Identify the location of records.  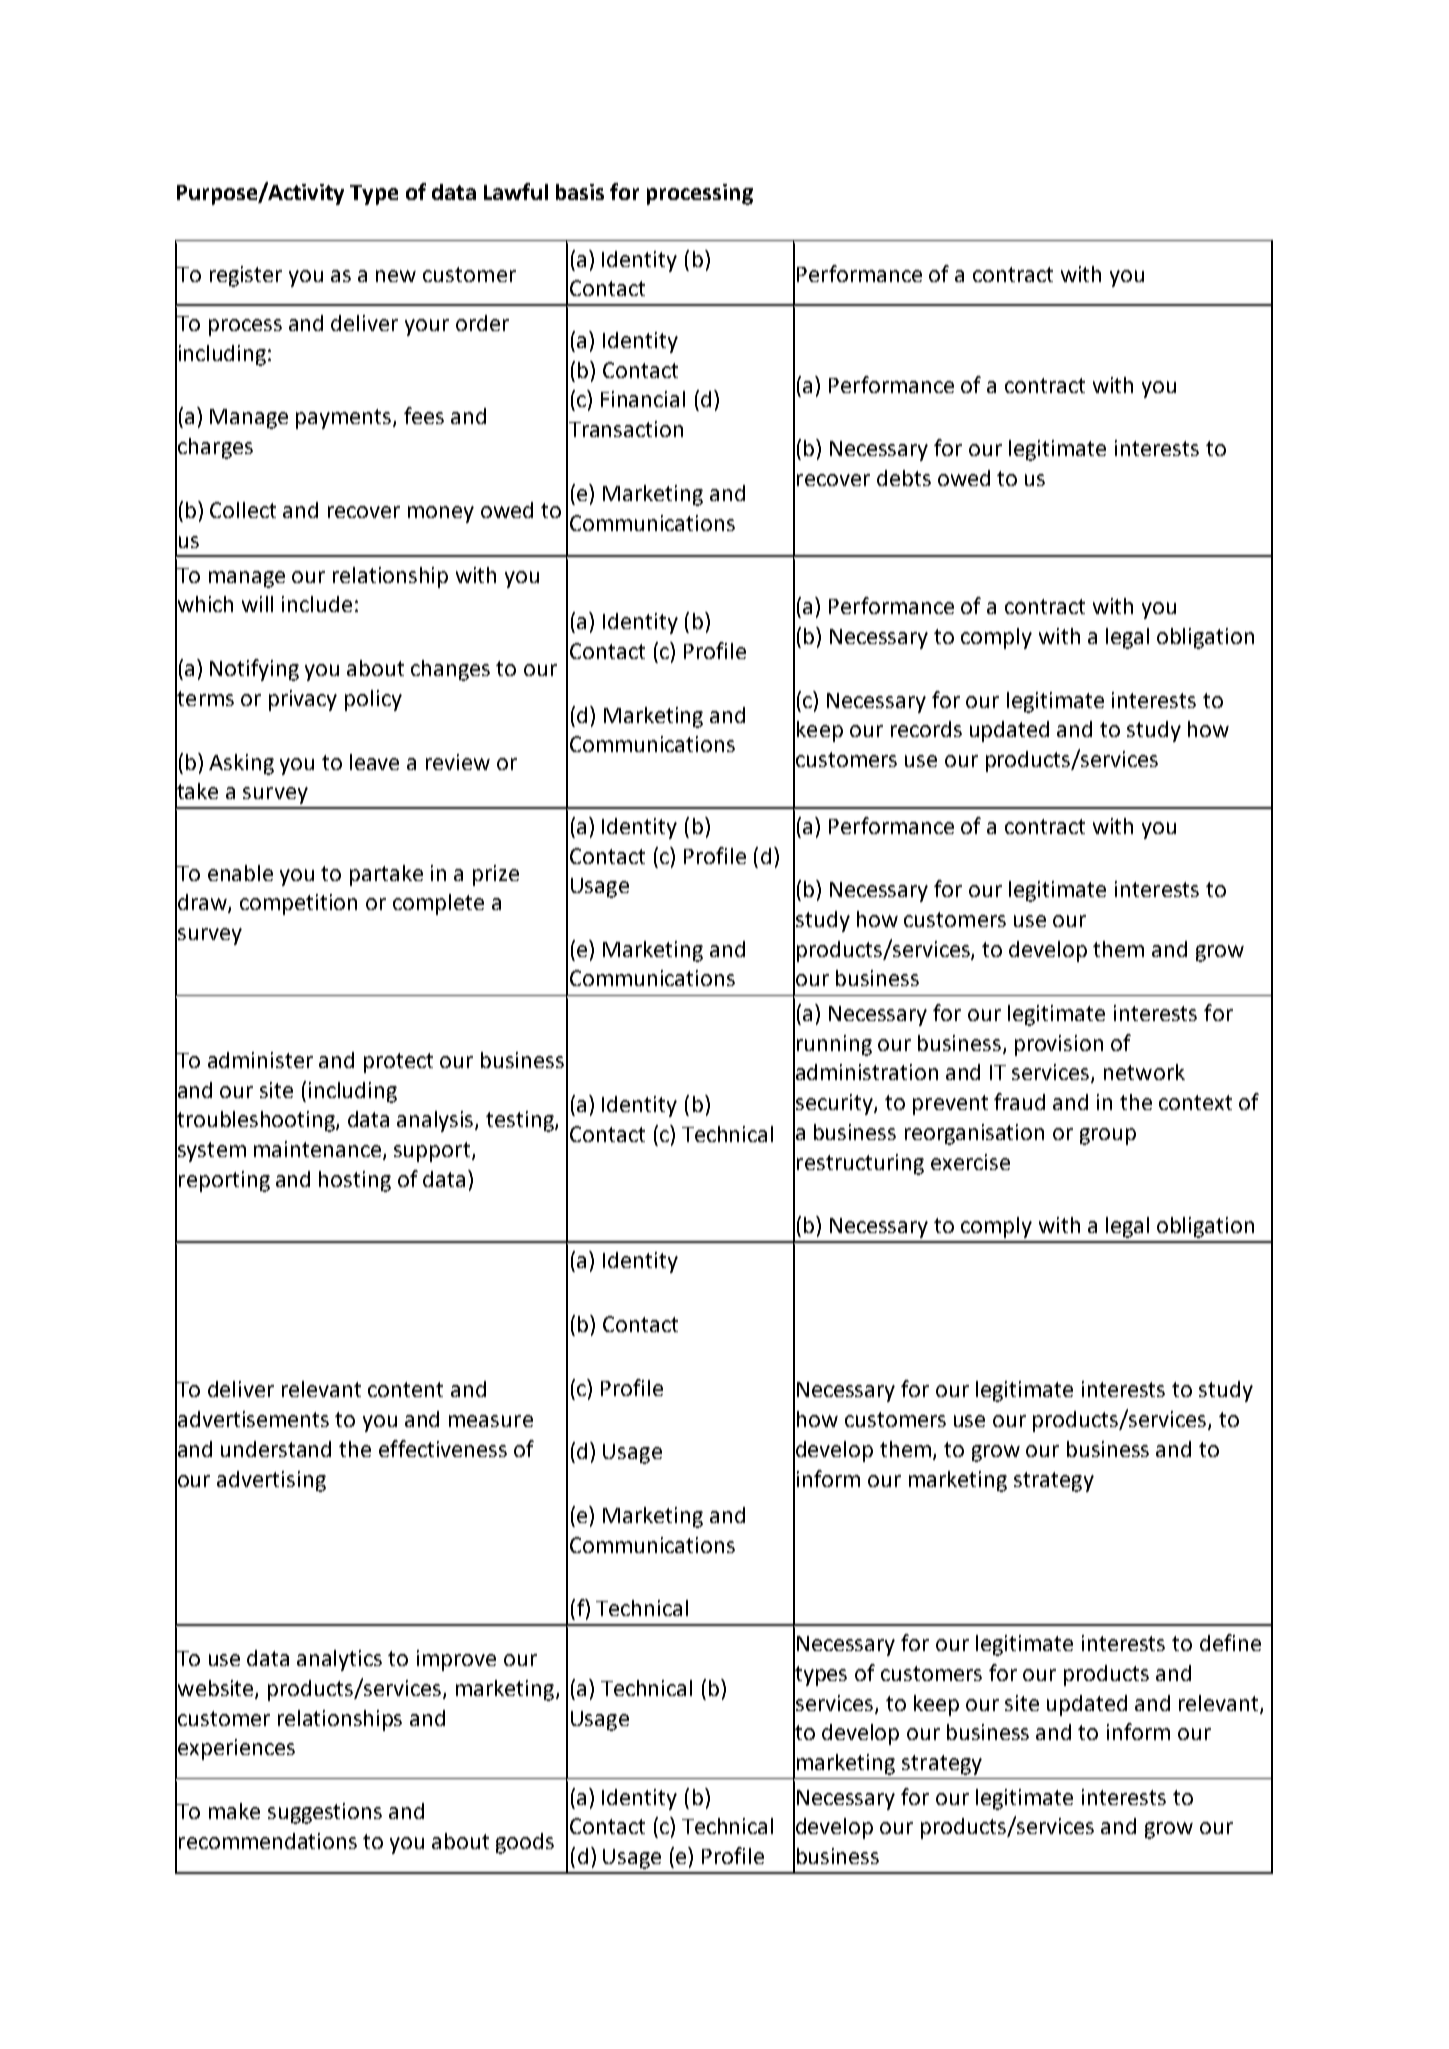
(926, 729).
